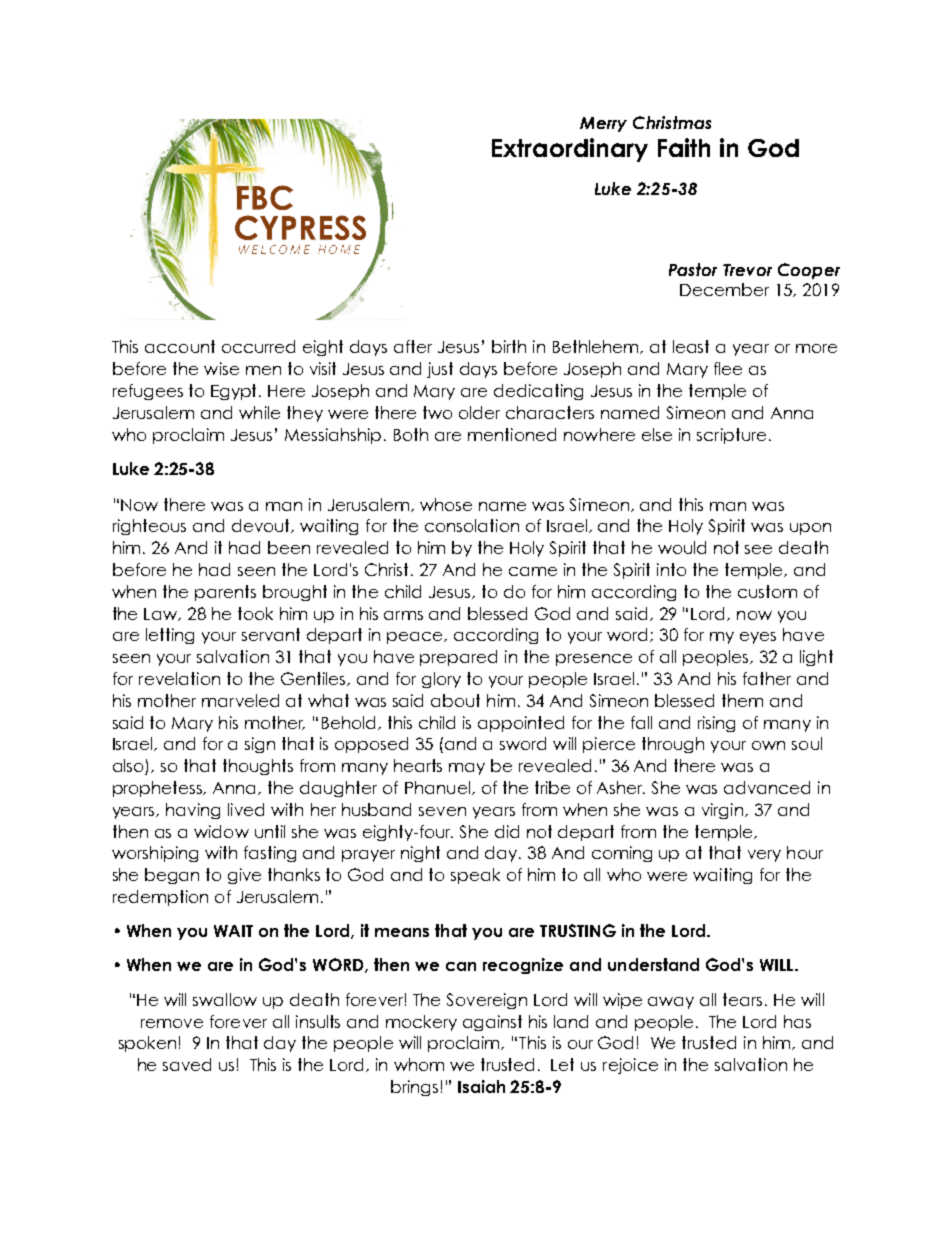 The width and height of the image is (952, 1233). Describe the element at coordinates (258, 346) in the image. I see `occurred` at that location.
